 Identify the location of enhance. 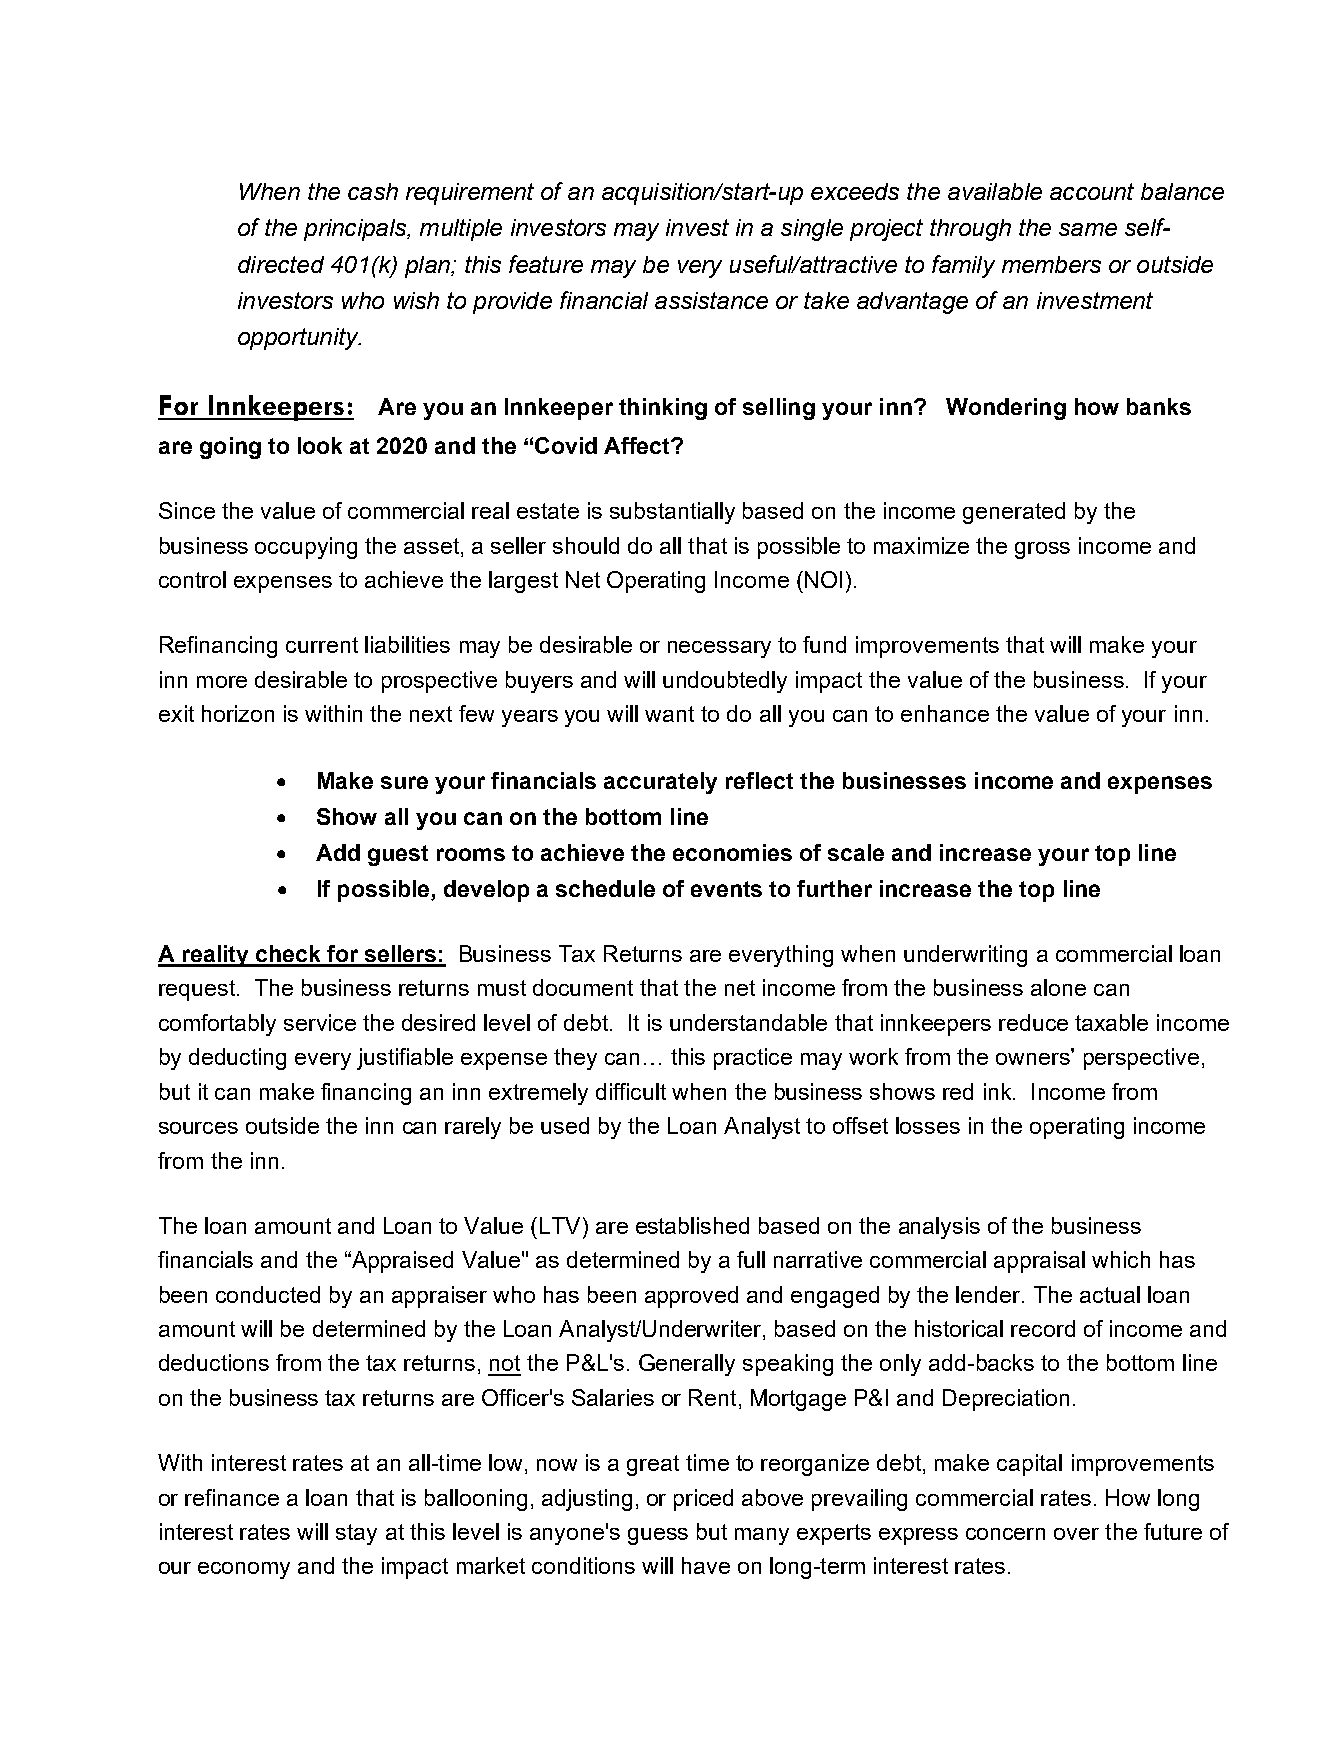
(945, 713).
